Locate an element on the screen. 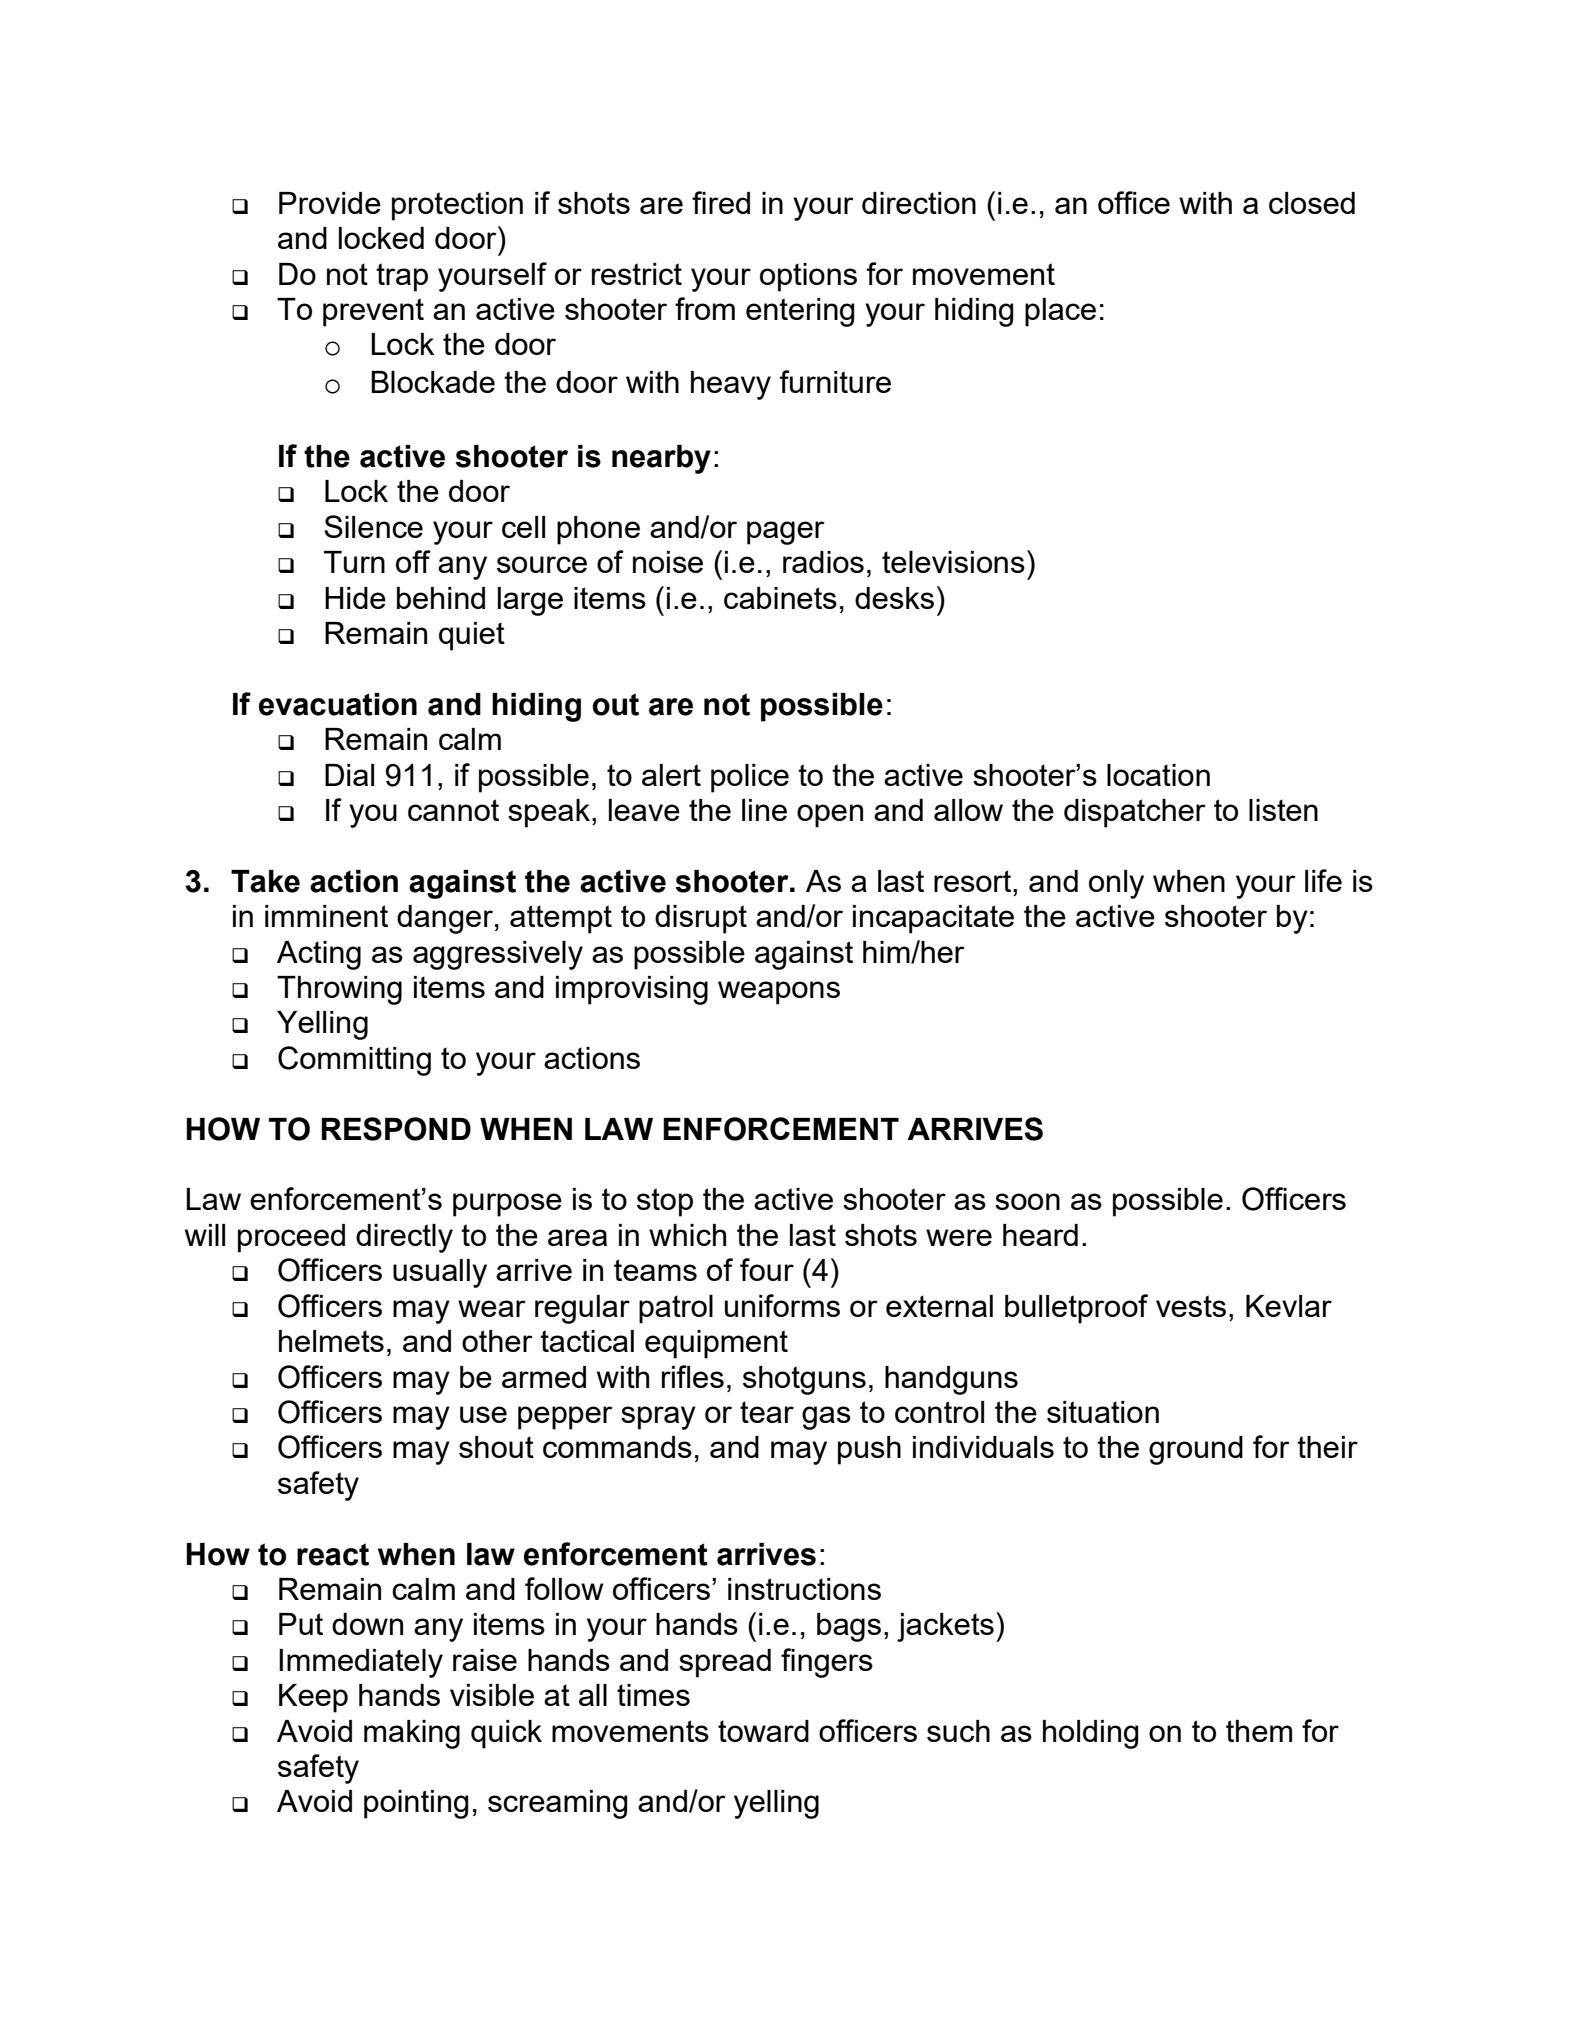 The image size is (1570, 2032). options is located at coordinates (808, 277).
